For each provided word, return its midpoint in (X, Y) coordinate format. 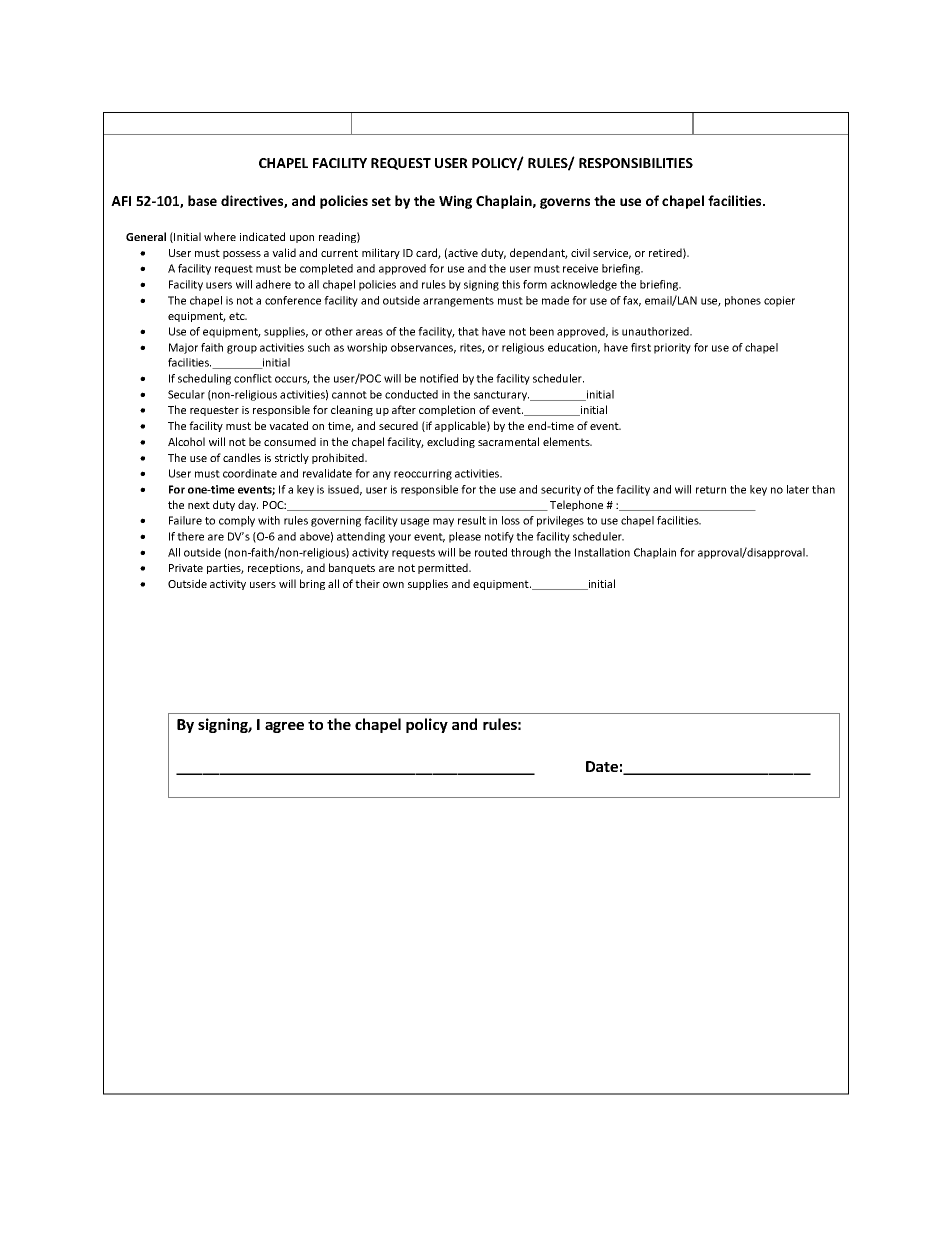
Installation (602, 552)
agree (284, 727)
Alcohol (186, 441)
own (393, 585)
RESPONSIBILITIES (636, 163)
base (202, 200)
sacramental (508, 441)
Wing (455, 202)
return (711, 490)
